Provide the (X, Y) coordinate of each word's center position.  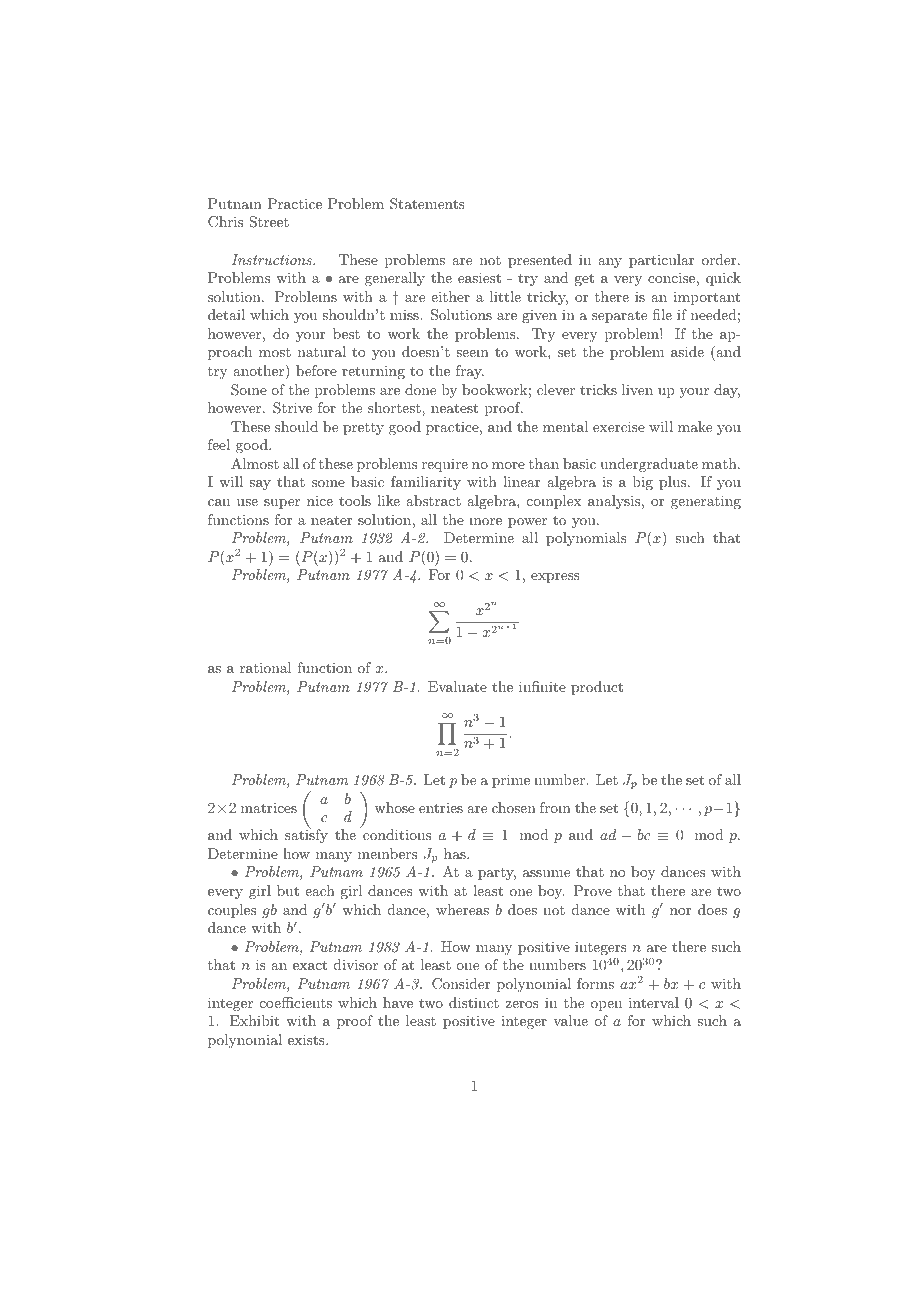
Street (269, 222)
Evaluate (457, 686)
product (597, 688)
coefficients (296, 1002)
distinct (474, 1002)
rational (266, 667)
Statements (427, 204)
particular (661, 261)
